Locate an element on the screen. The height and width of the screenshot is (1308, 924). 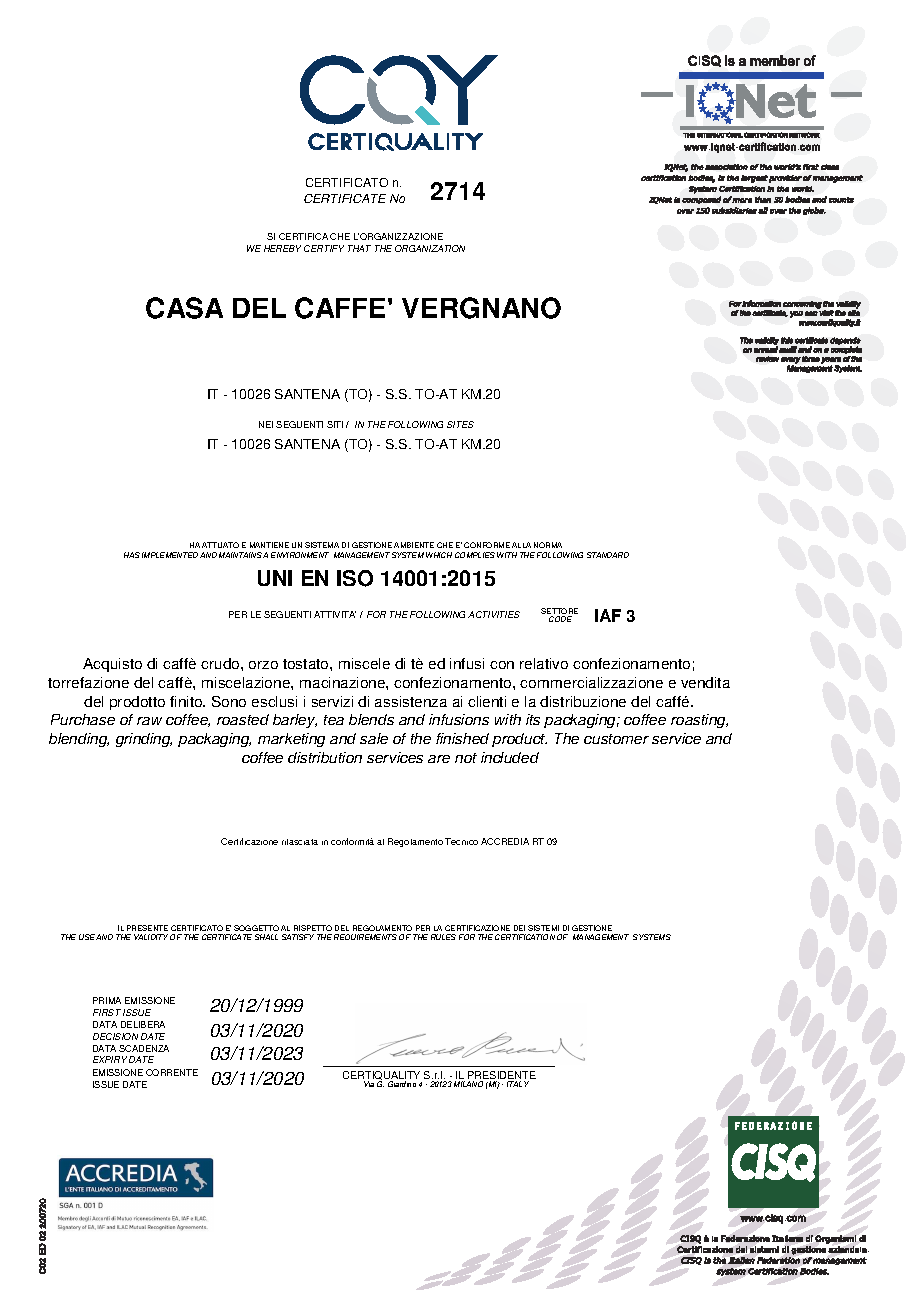
STANDARD is located at coordinates (608, 555).
